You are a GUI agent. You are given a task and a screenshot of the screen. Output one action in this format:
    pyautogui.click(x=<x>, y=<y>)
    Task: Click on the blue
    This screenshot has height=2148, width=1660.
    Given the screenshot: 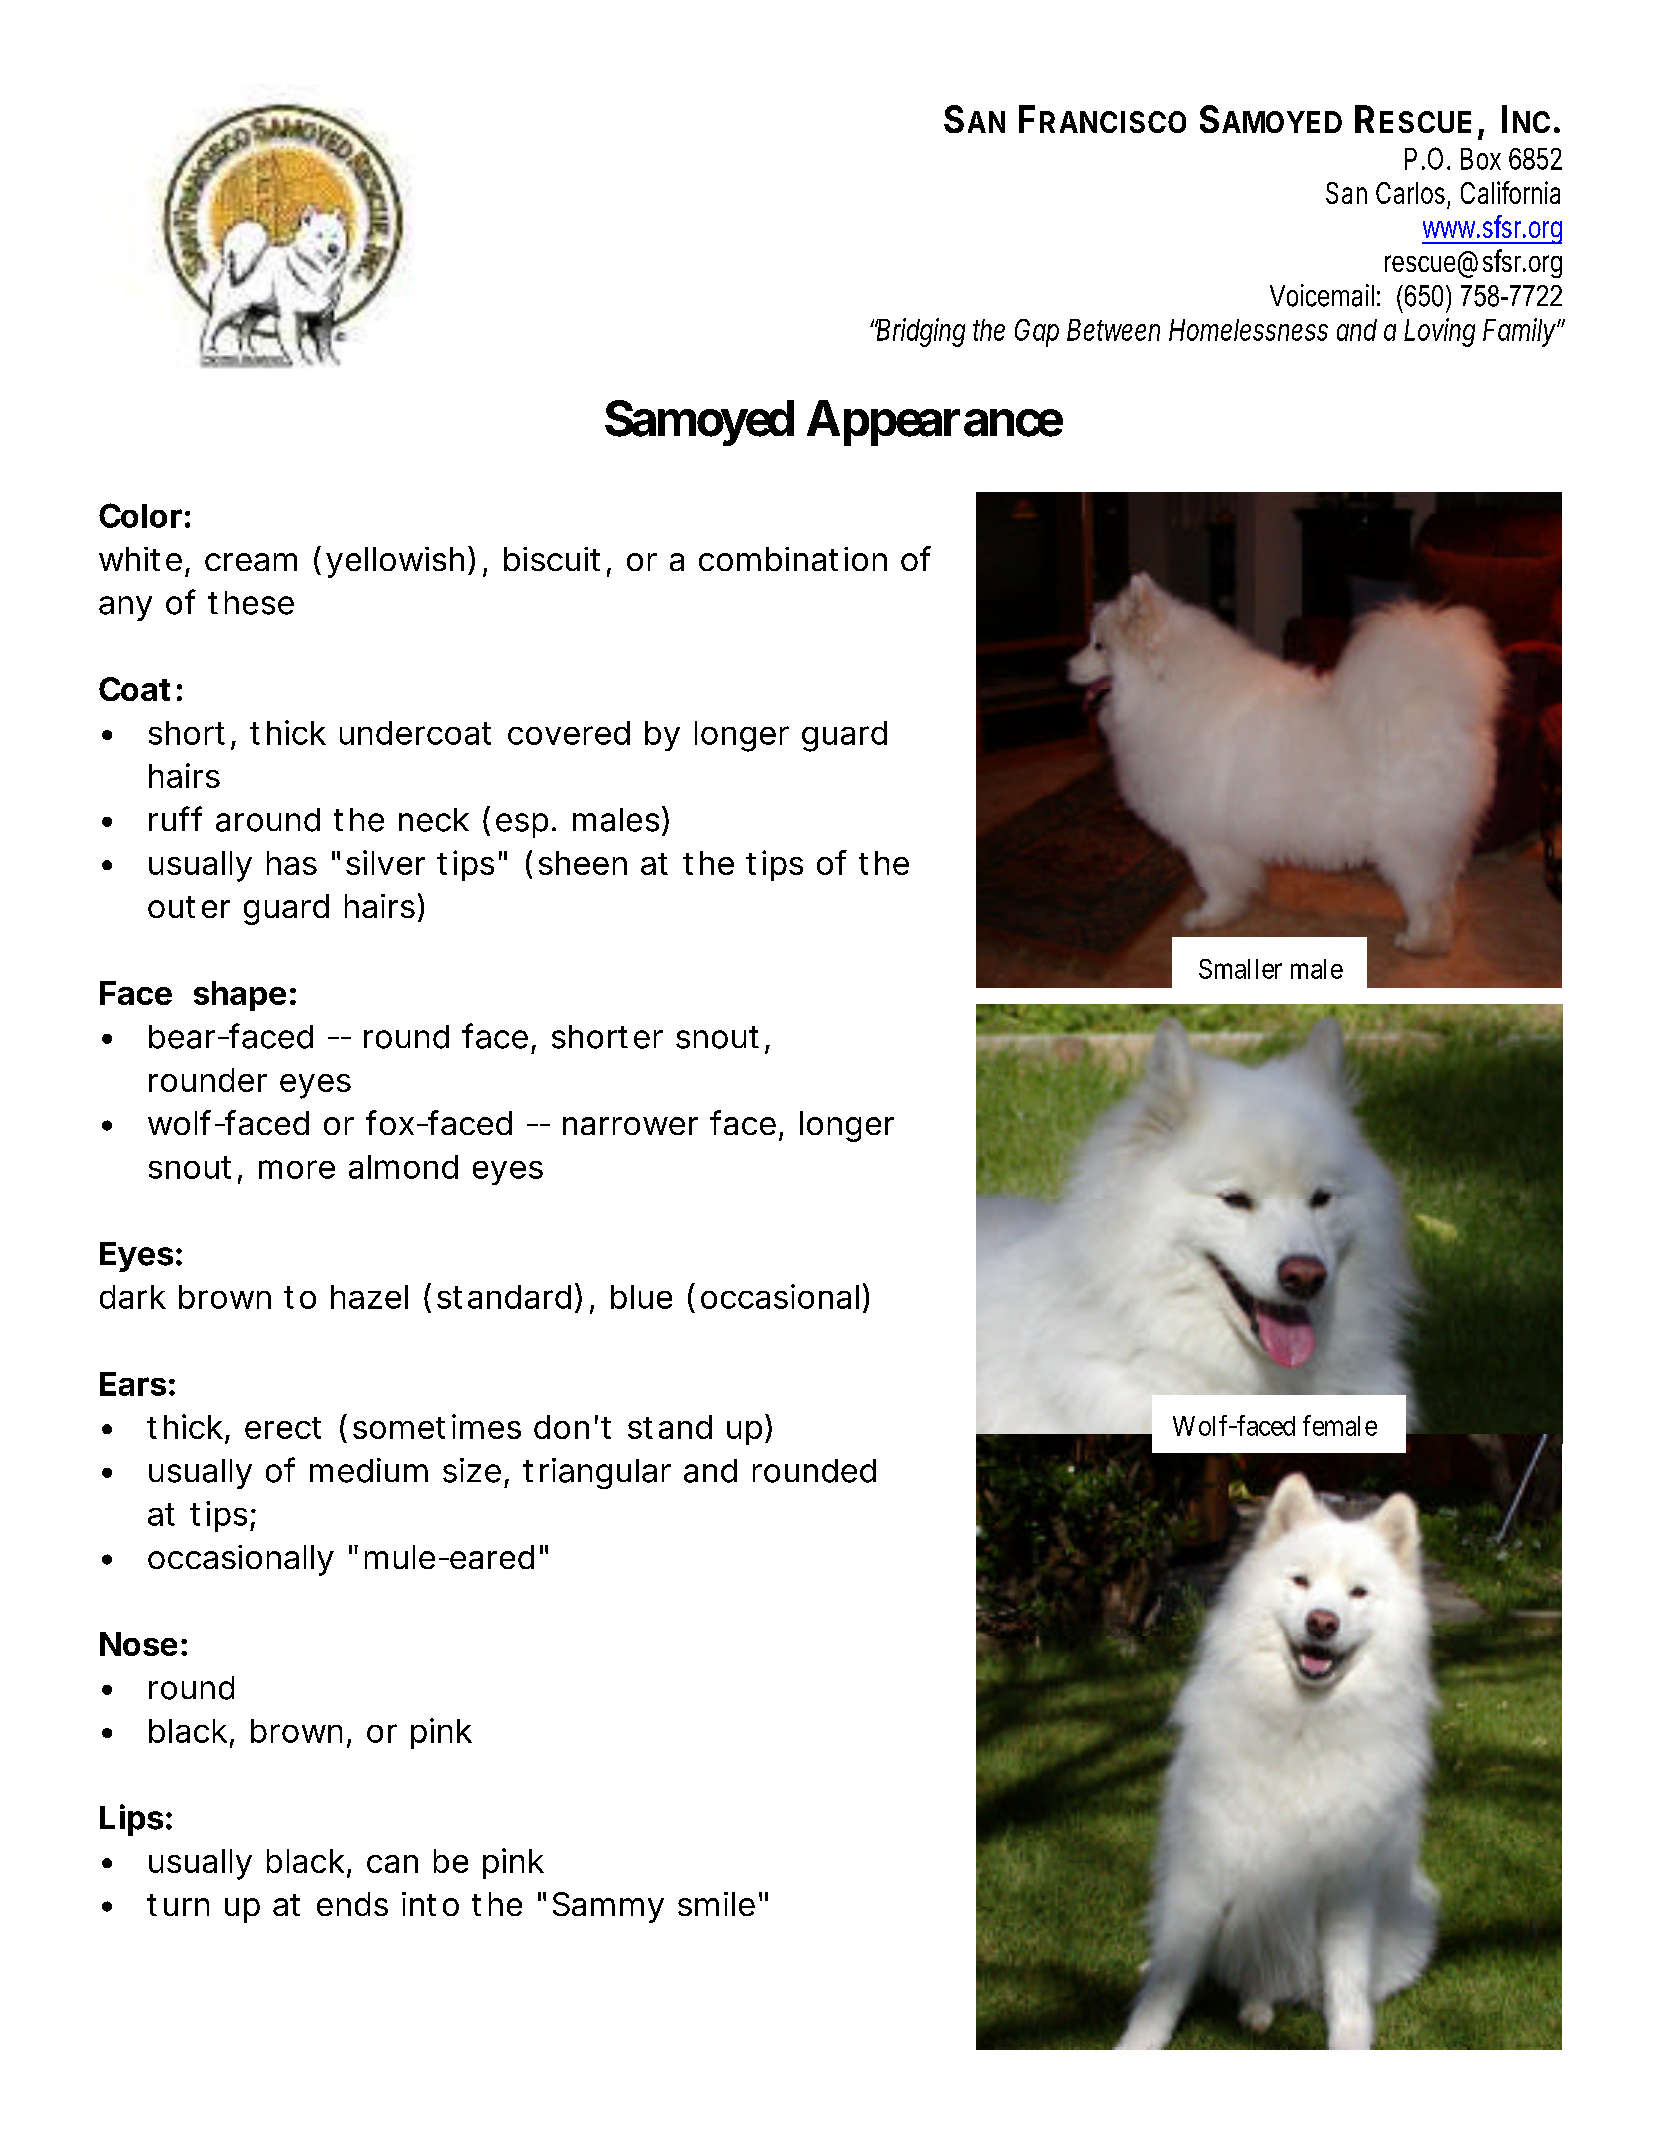 What is the action you would take?
    pyautogui.click(x=641, y=1297)
